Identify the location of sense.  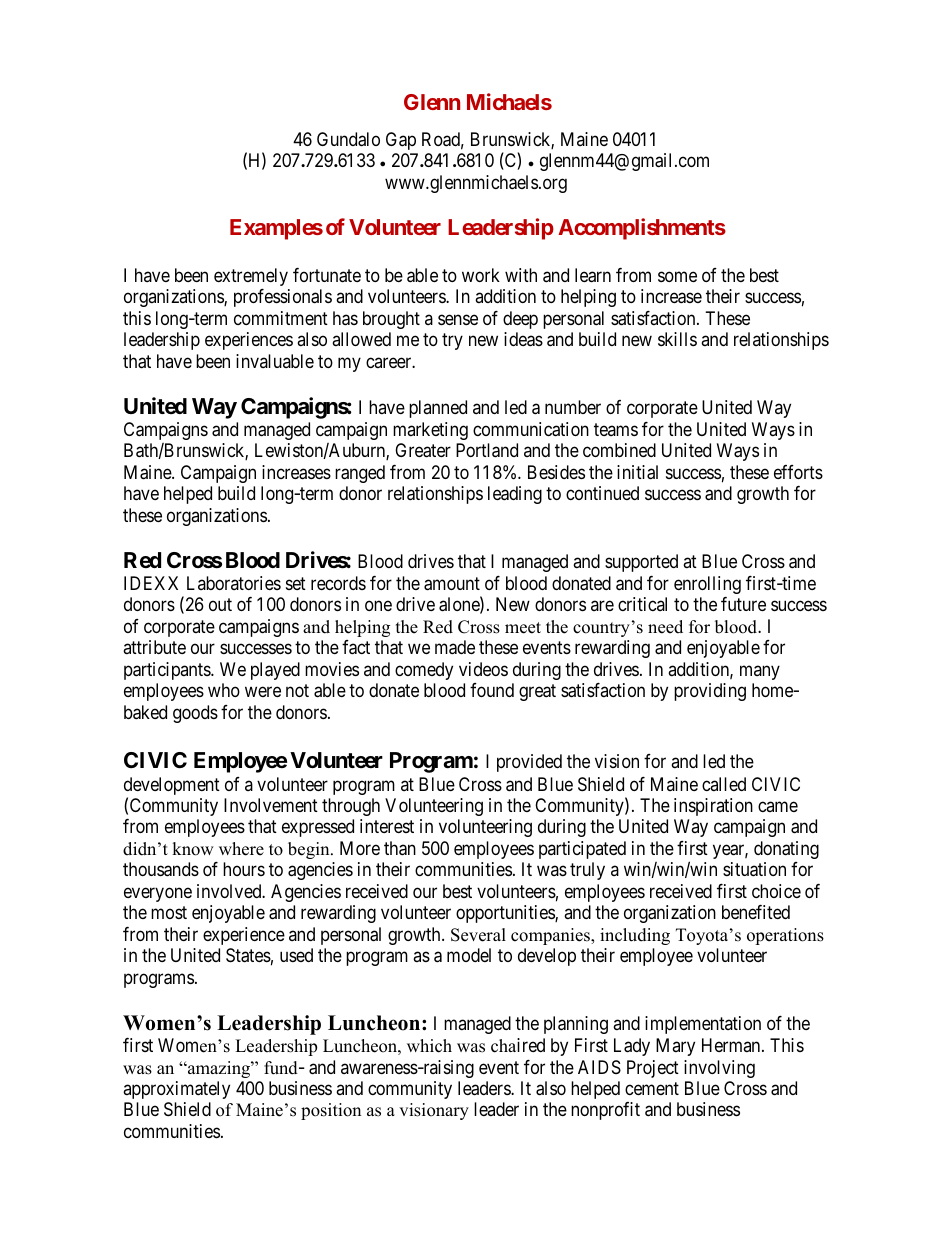
(458, 319).
